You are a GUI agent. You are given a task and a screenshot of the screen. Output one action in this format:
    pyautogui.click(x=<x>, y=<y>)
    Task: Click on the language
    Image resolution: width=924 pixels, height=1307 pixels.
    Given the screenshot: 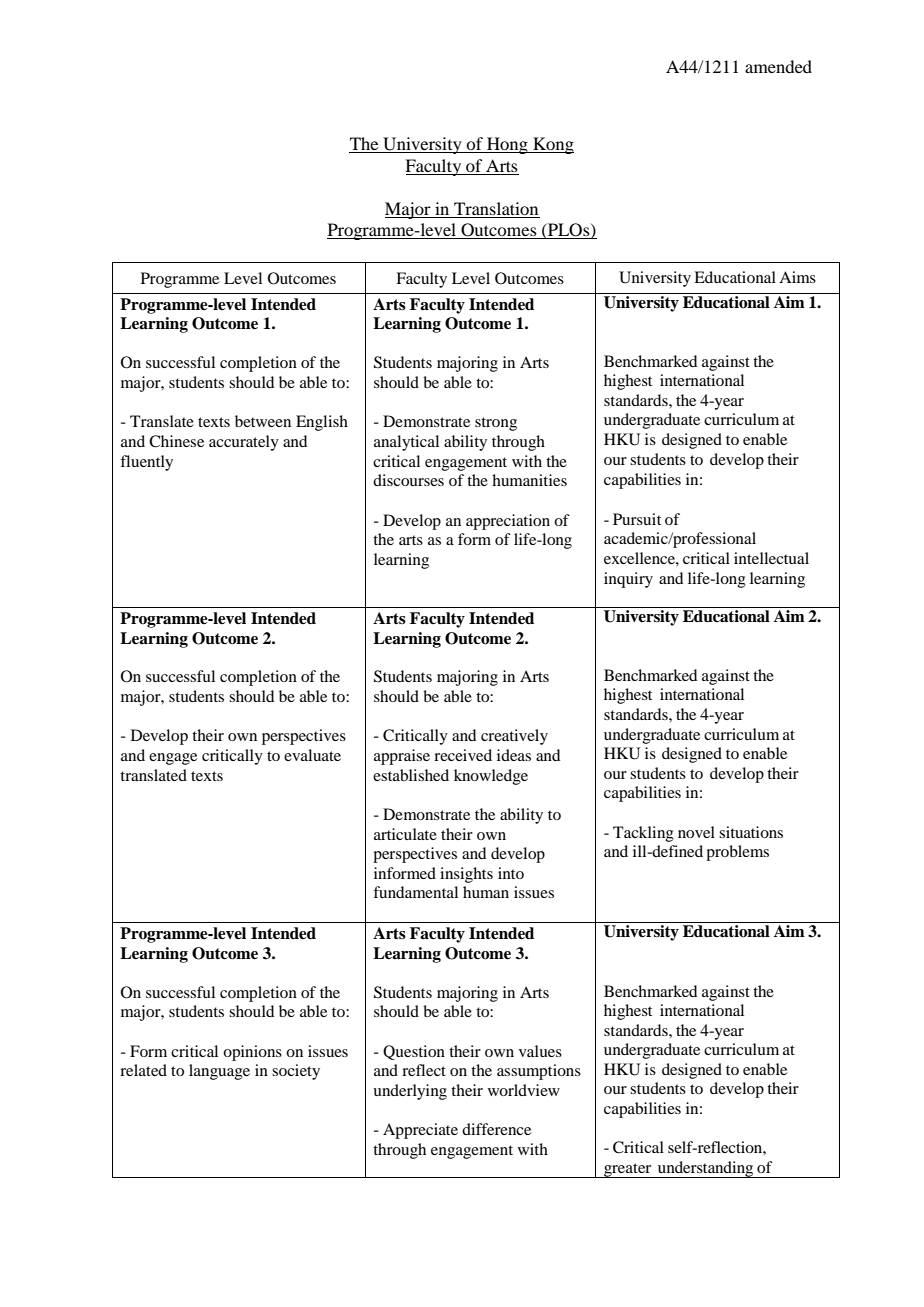 What is the action you would take?
    pyautogui.click(x=219, y=1072)
